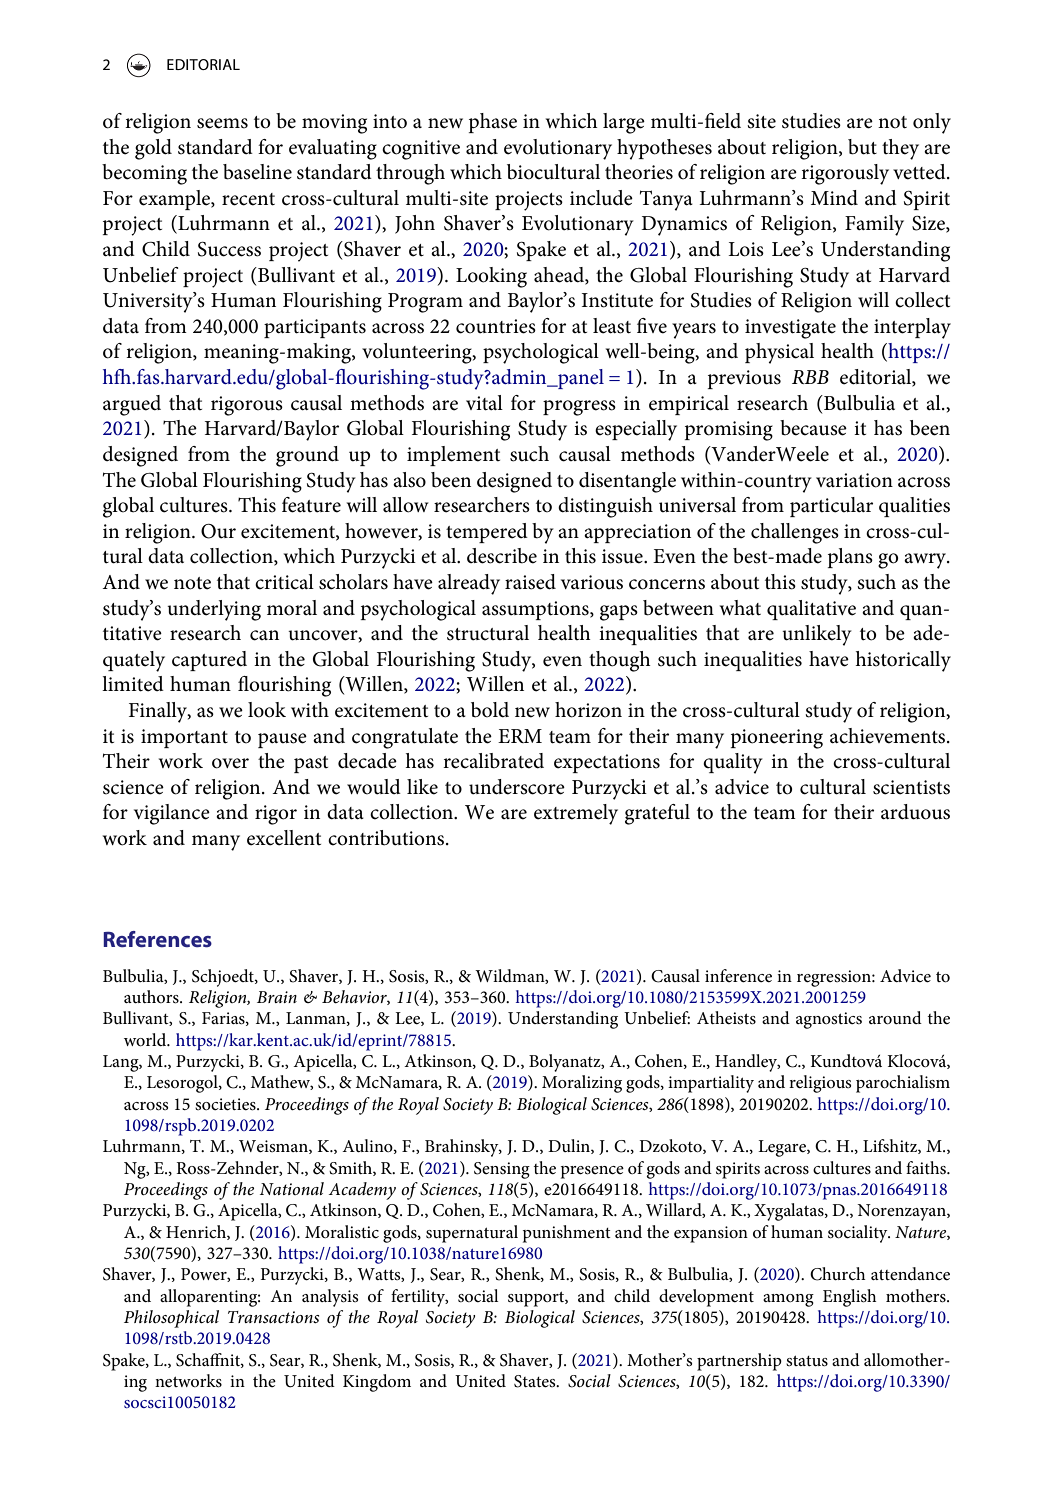  I want to click on extremely, so click(576, 814).
